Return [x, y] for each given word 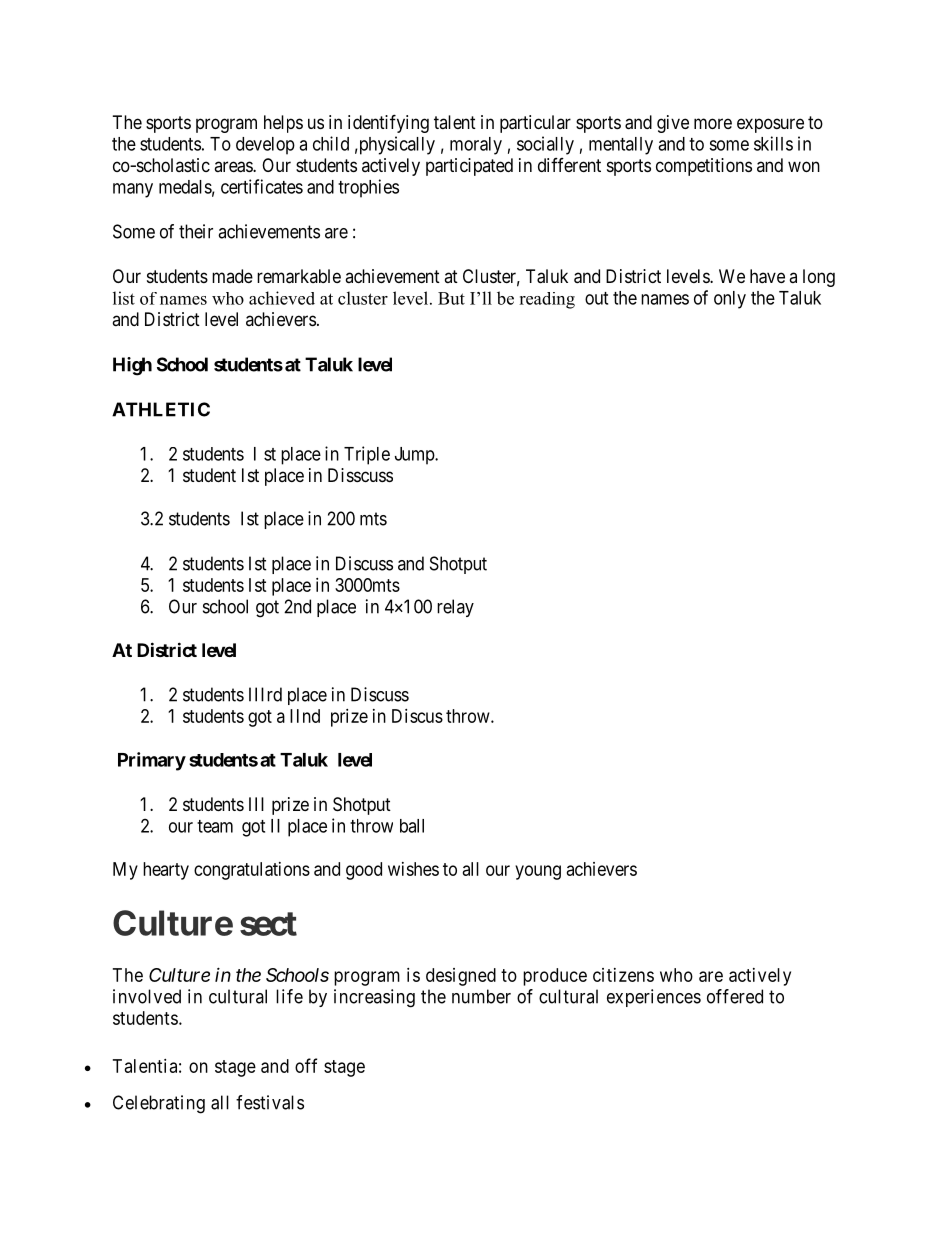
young [538, 872]
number [481, 996]
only [730, 300]
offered [735, 996]
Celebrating [159, 1104]
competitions [704, 167]
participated [469, 167]
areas [234, 167]
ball [412, 826]
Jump [415, 456]
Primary [152, 761]
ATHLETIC [161, 409]
